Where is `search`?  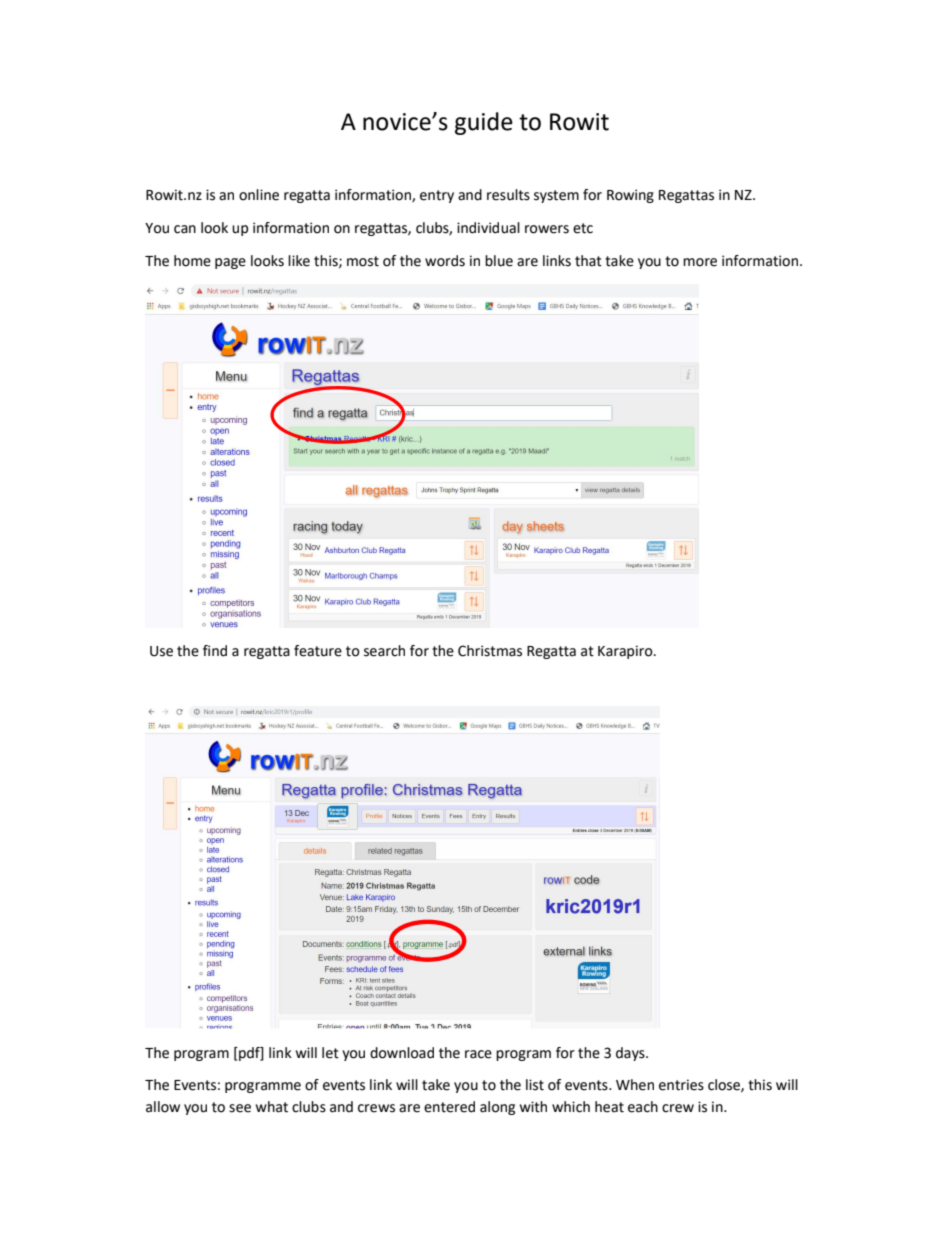 search is located at coordinates (384, 651).
